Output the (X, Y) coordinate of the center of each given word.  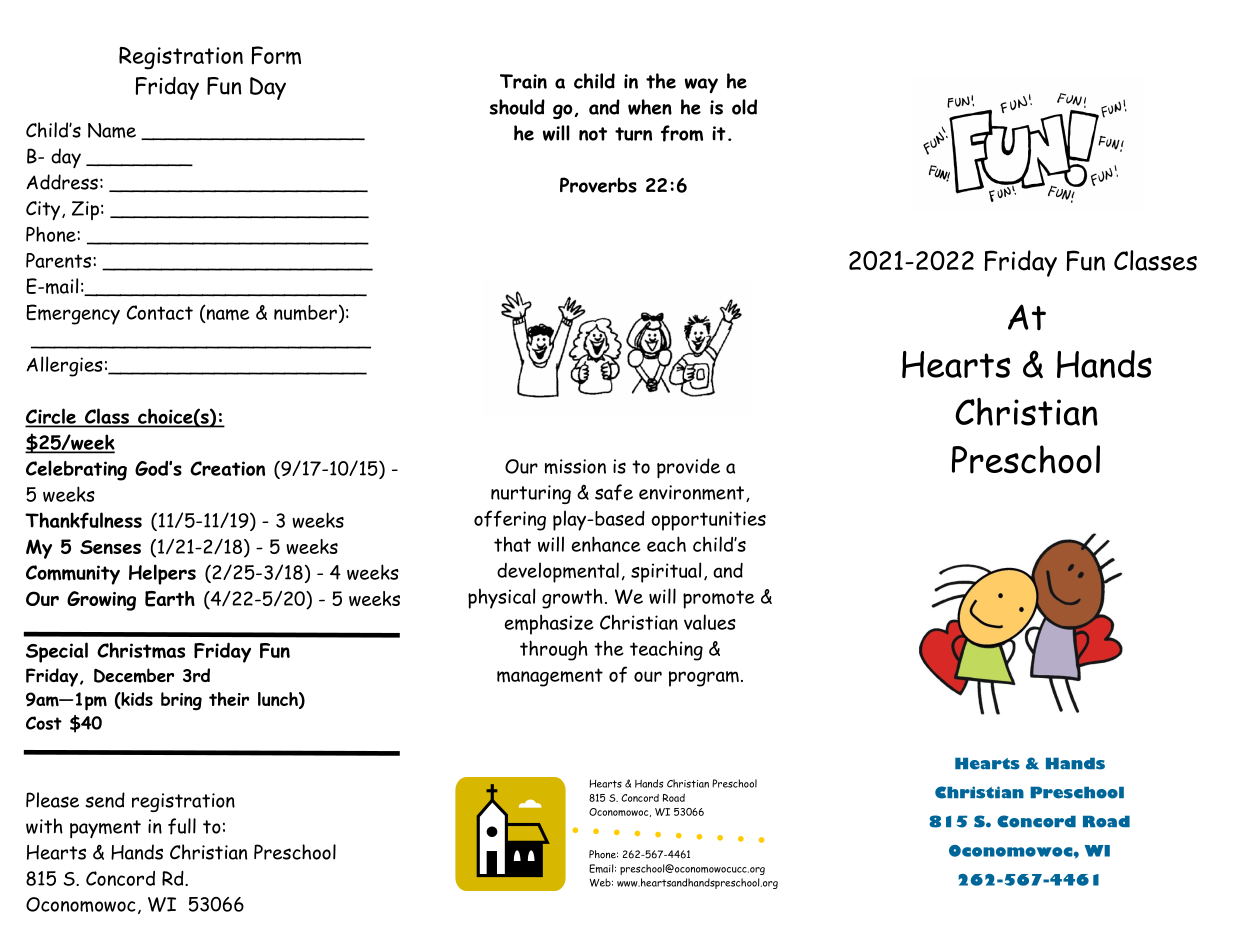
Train (523, 81)
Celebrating (76, 470)
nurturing (531, 494)
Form (276, 55)
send (105, 800)
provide (688, 468)
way (701, 85)
